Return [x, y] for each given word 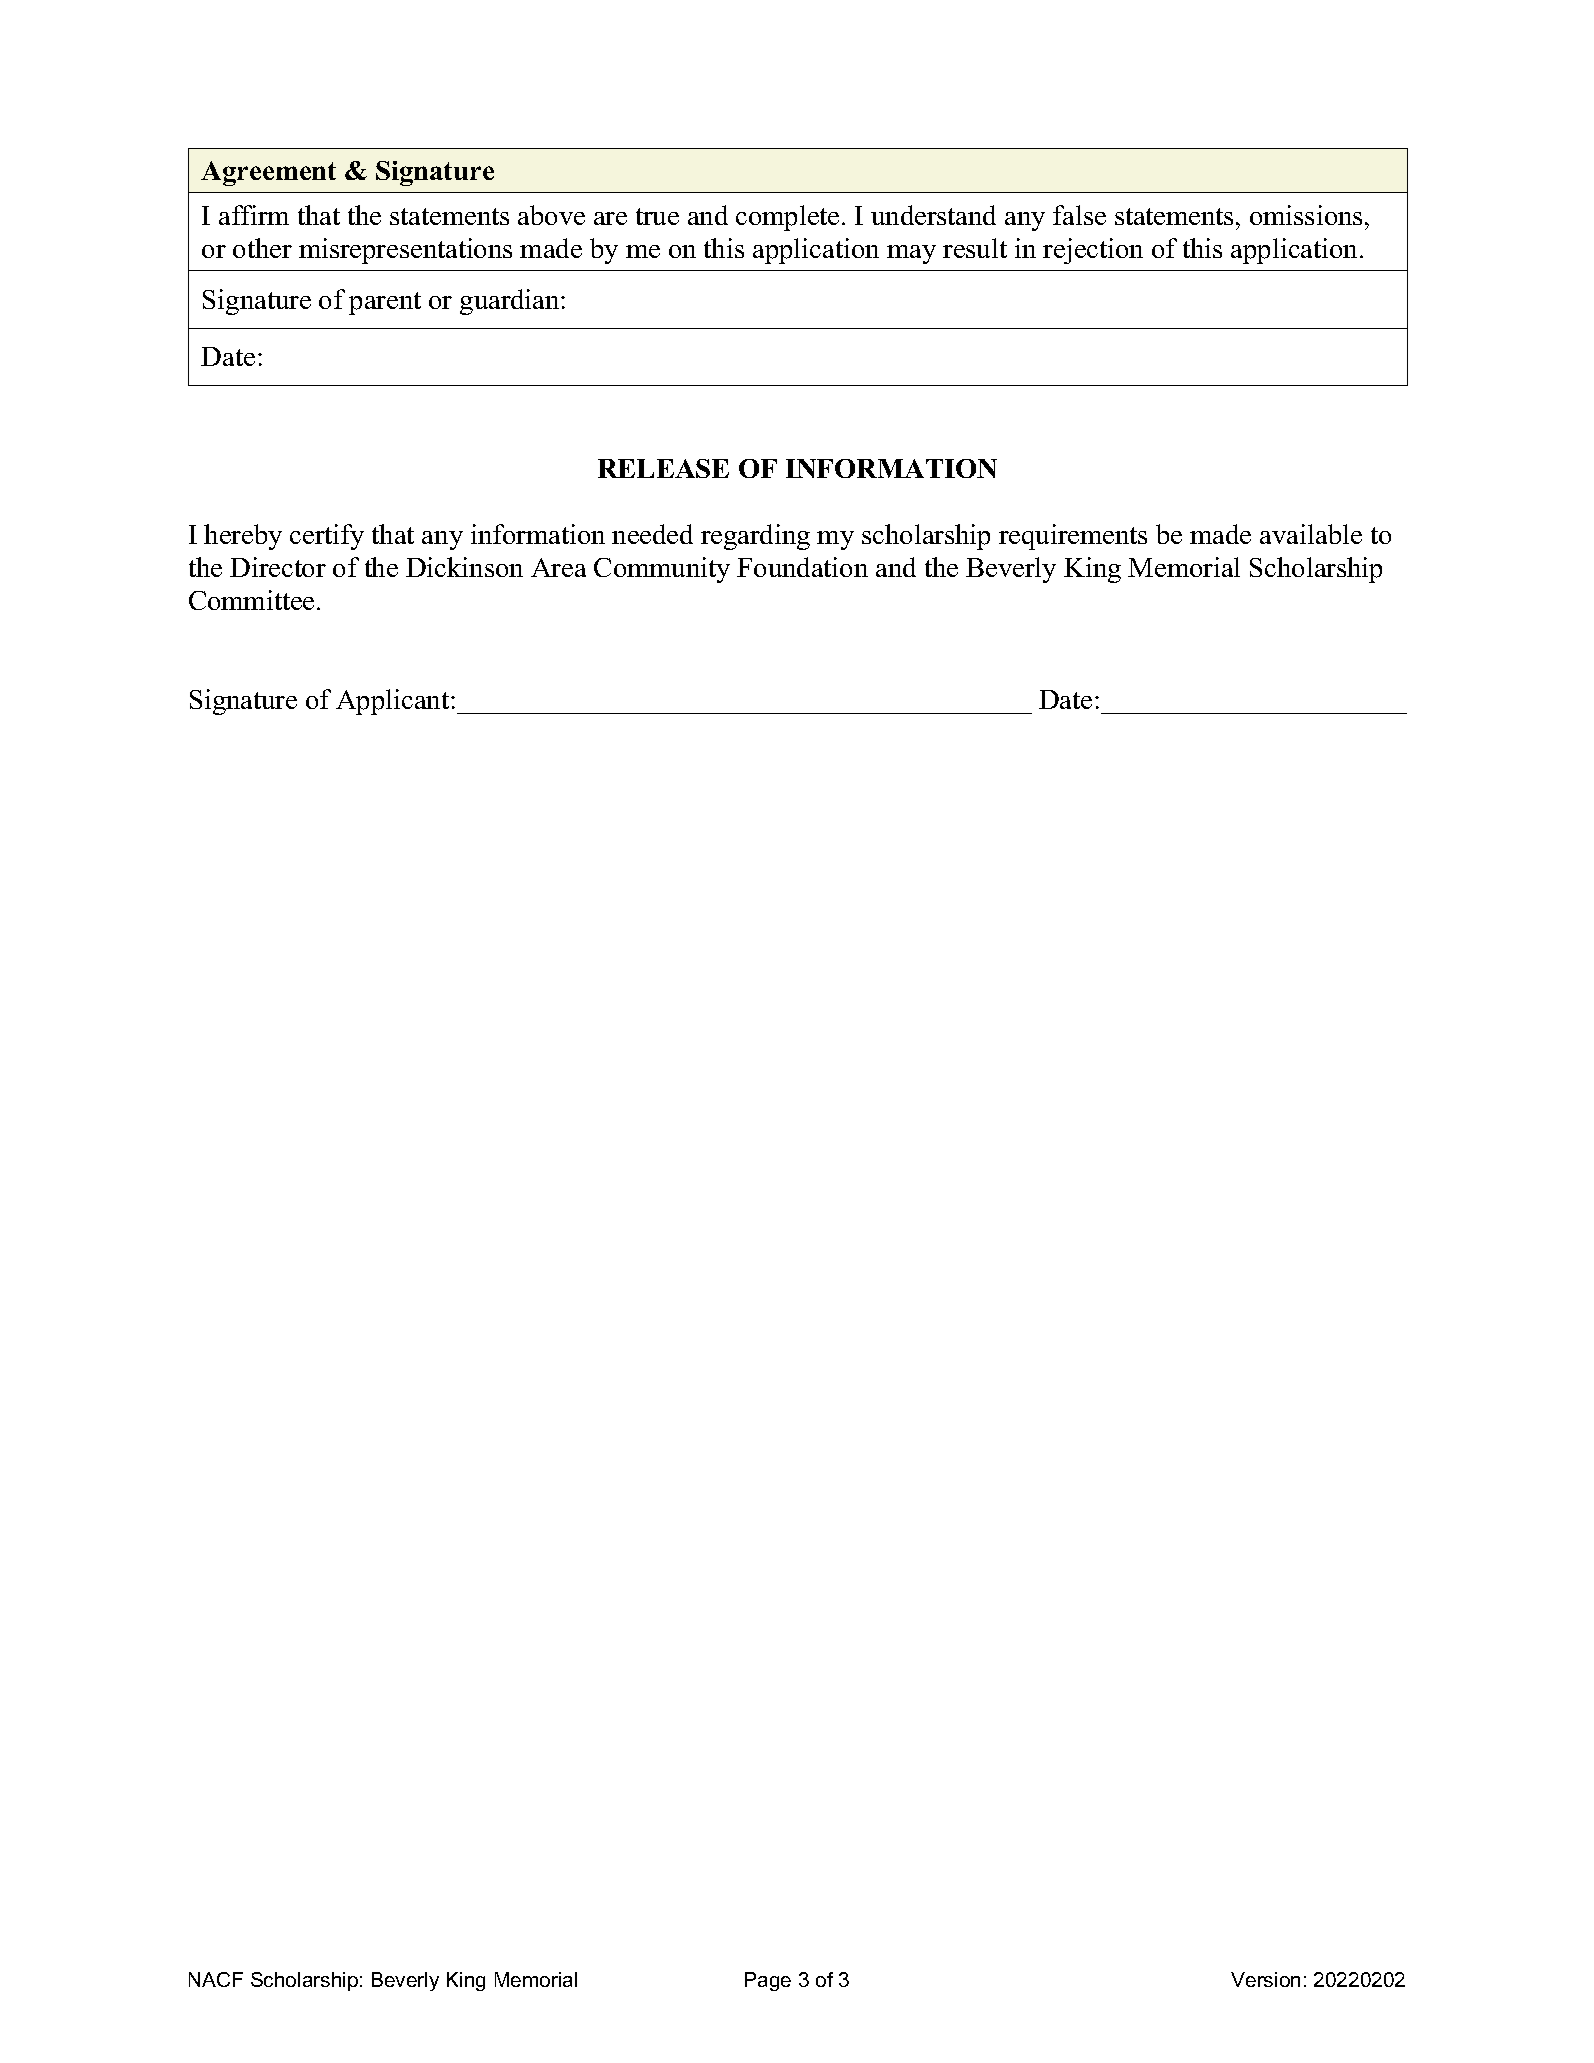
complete [787, 218]
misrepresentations [405, 251]
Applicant [394, 702]
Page [768, 1981]
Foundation [802, 567]
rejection [1093, 251]
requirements [1073, 537]
